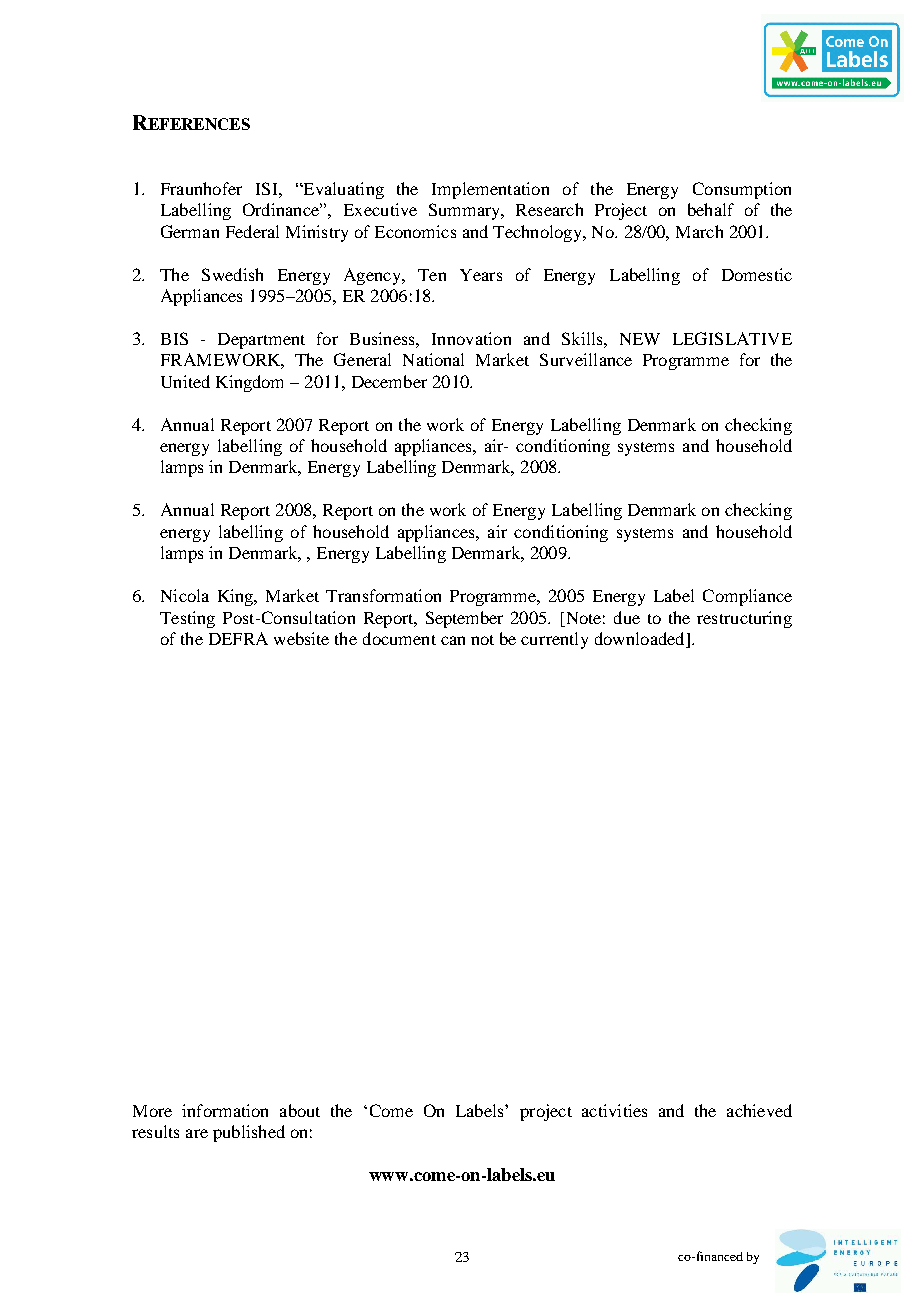 This document has height=1308, width=924. Describe the element at coordinates (466, 211) in the document. I see `Summary` at that location.
